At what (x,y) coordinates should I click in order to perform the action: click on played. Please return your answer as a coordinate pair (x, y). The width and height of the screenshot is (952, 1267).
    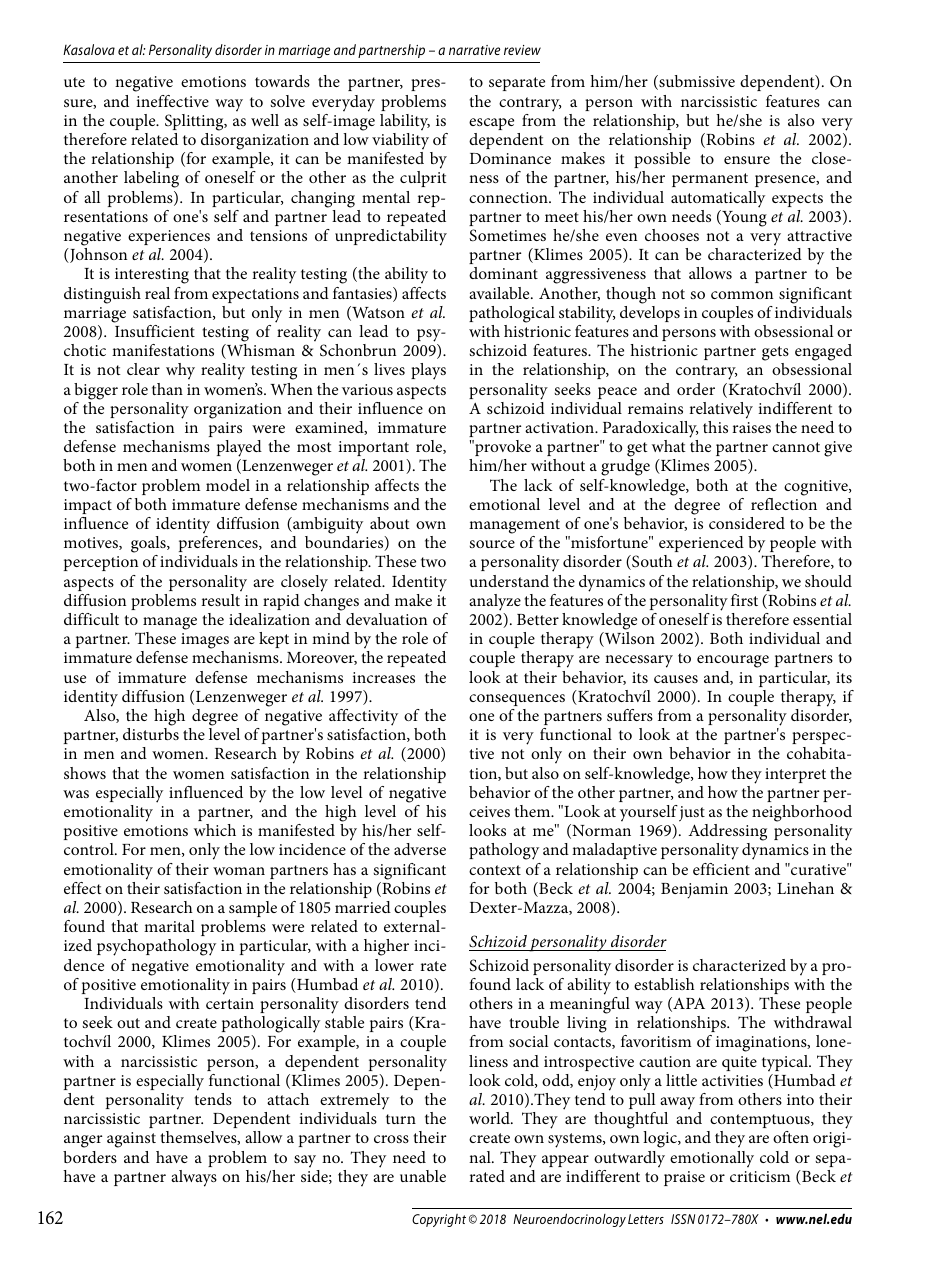
    Looking at the image, I should click on (239, 450).
